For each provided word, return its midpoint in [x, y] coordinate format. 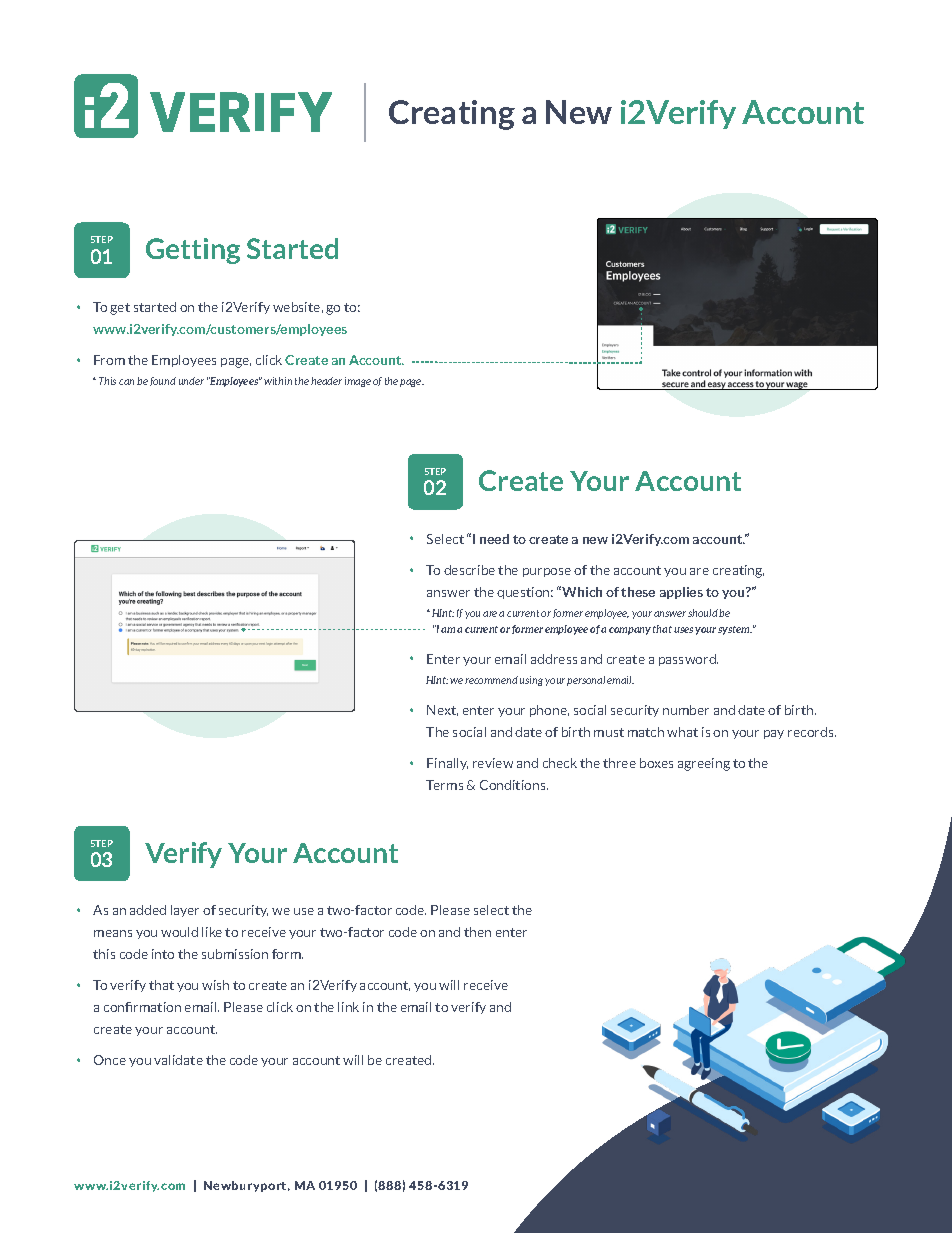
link [348, 1007]
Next [442, 710]
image [358, 382]
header [326, 381]
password [688, 660]
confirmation [142, 1007]
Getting [193, 251]
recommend [491, 680]
